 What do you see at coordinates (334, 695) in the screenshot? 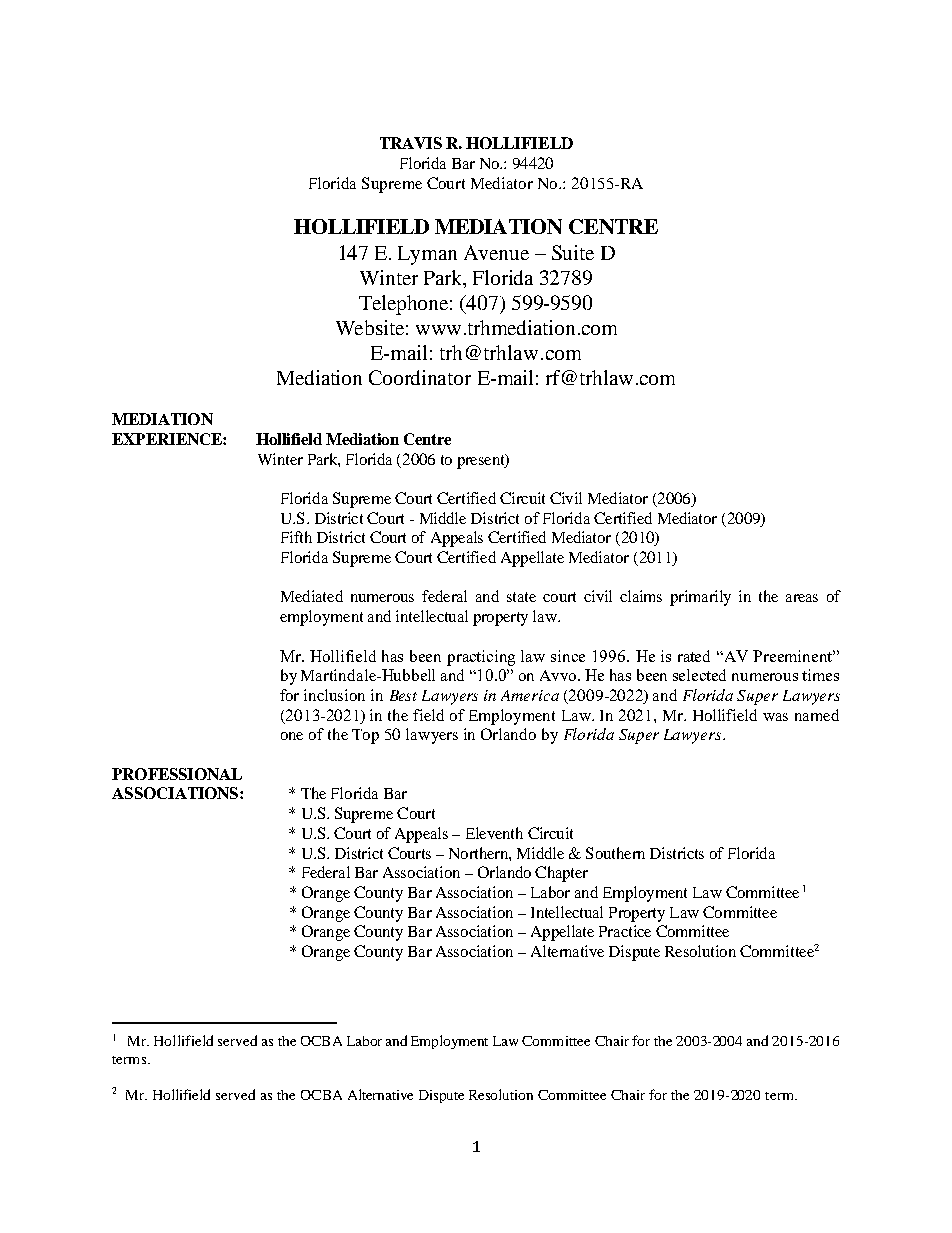
I see `inclusion` at bounding box center [334, 695].
